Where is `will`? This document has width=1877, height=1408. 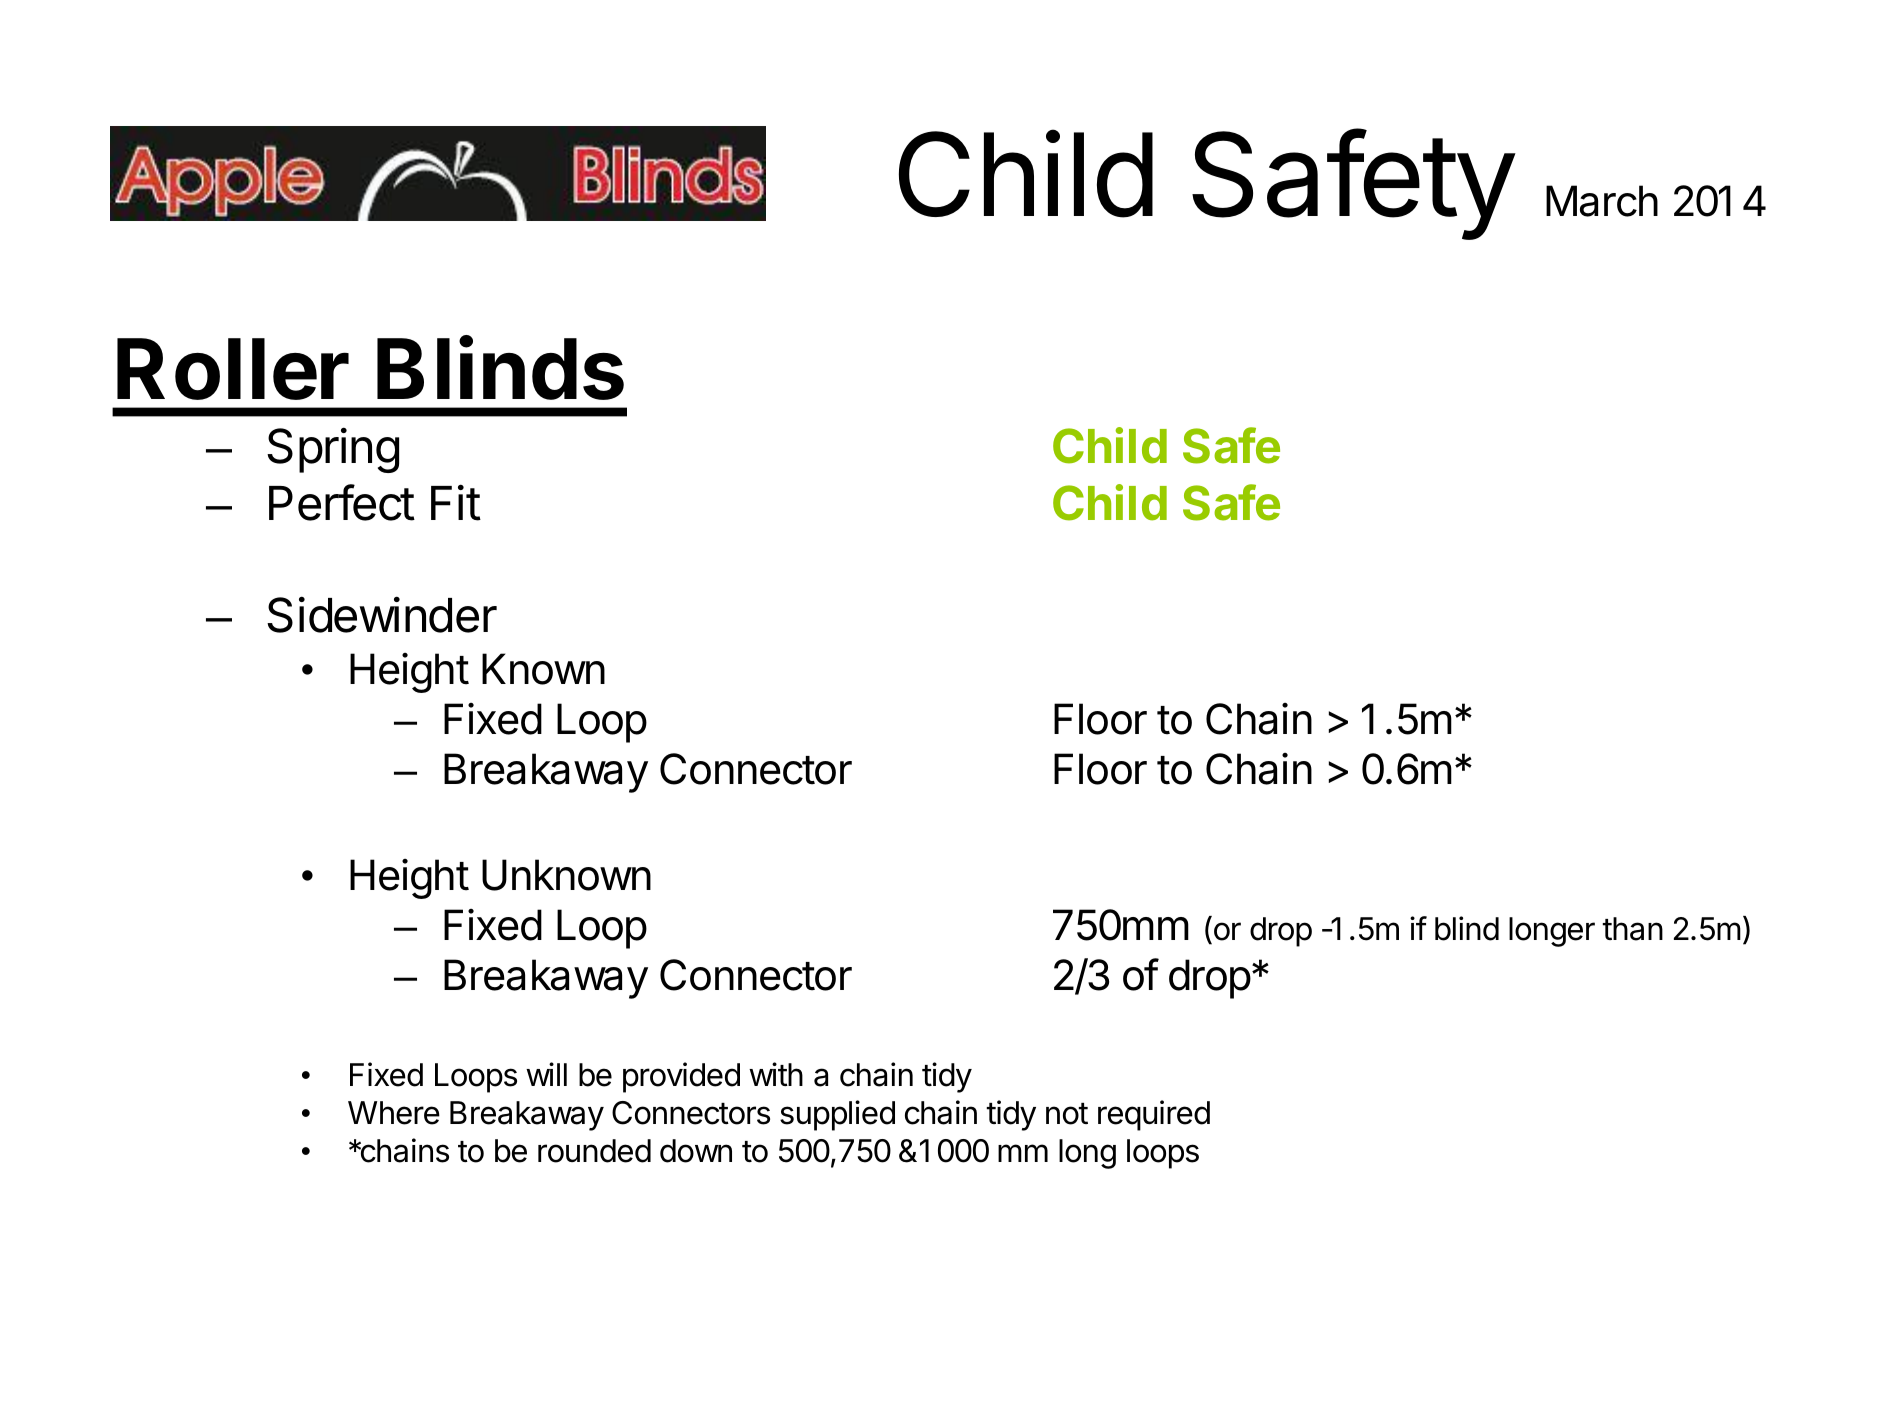 will is located at coordinates (546, 1074).
